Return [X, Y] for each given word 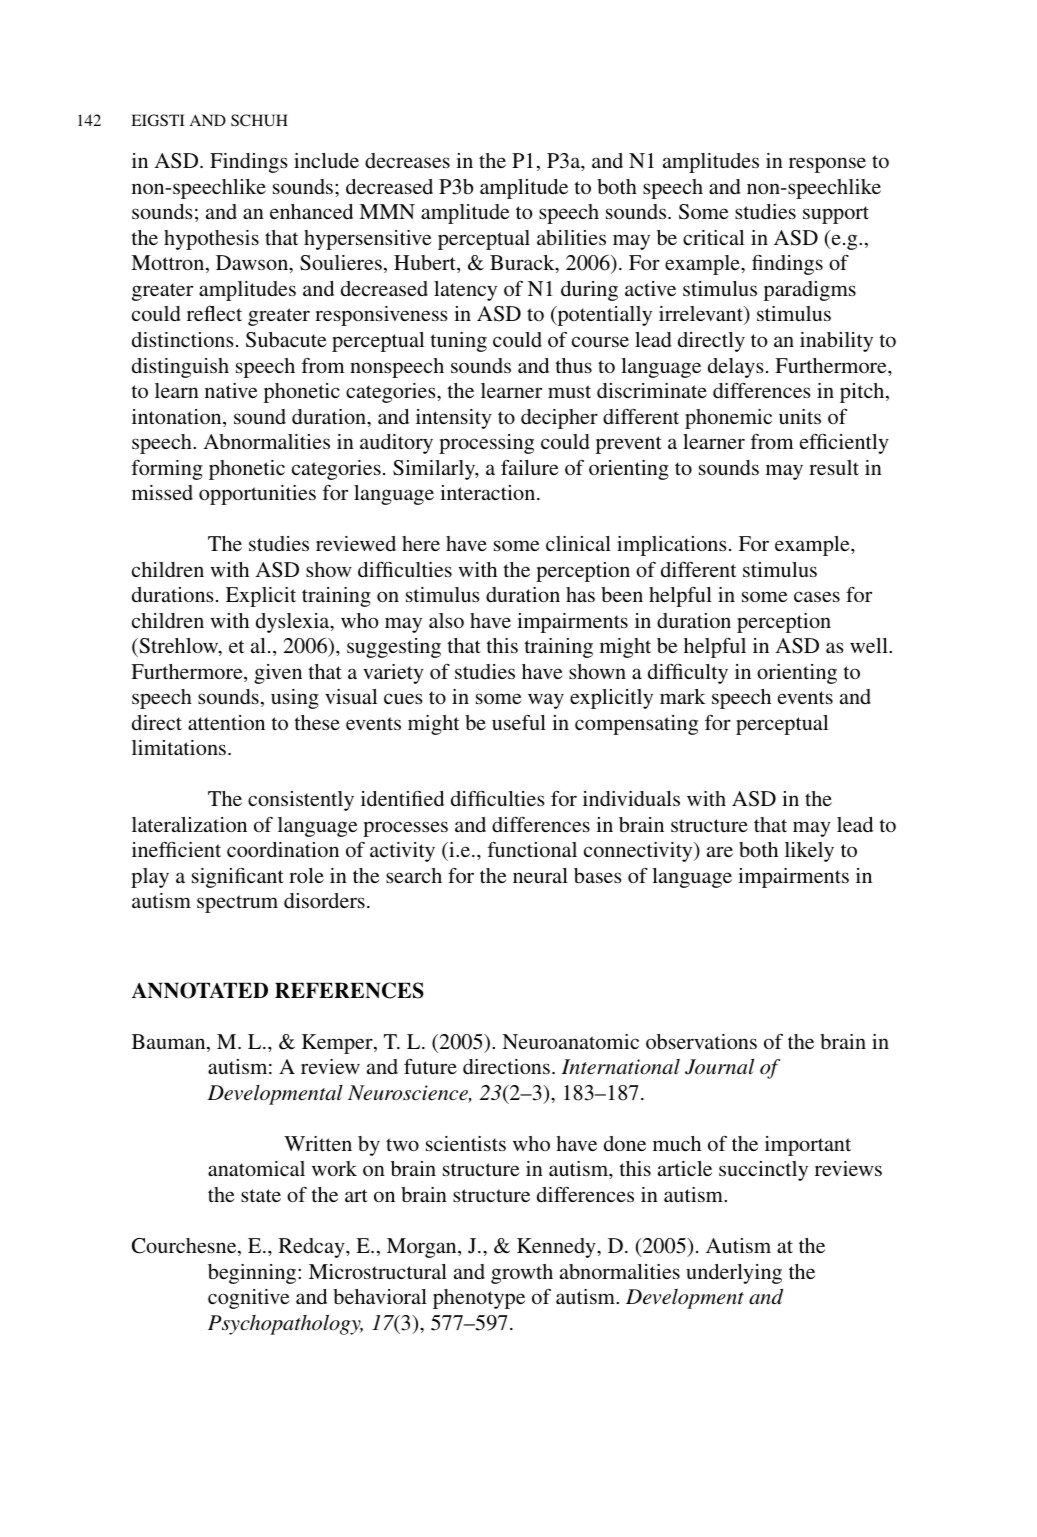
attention [226, 722]
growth [522, 1274]
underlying [734, 1274]
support [836, 215]
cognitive [249, 1299]
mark [683, 696]
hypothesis [211, 240]
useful [519, 722]
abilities [571, 237]
